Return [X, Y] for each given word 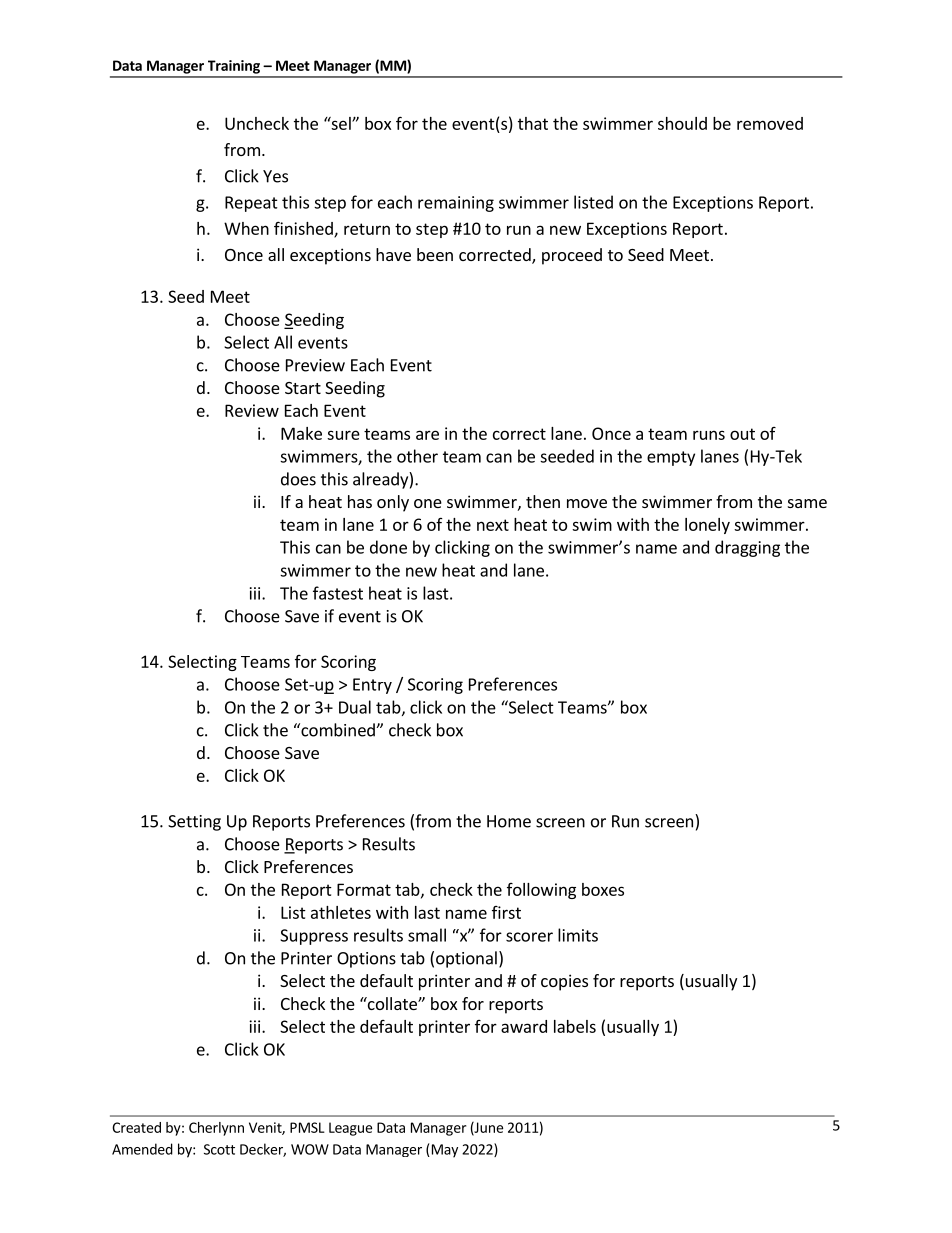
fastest [338, 593]
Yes [275, 176]
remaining [456, 204]
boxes [603, 889]
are [427, 435]
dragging [747, 548]
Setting [194, 823]
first [506, 912]
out [742, 434]
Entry [372, 686]
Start [303, 388]
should [682, 123]
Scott [219, 1149]
